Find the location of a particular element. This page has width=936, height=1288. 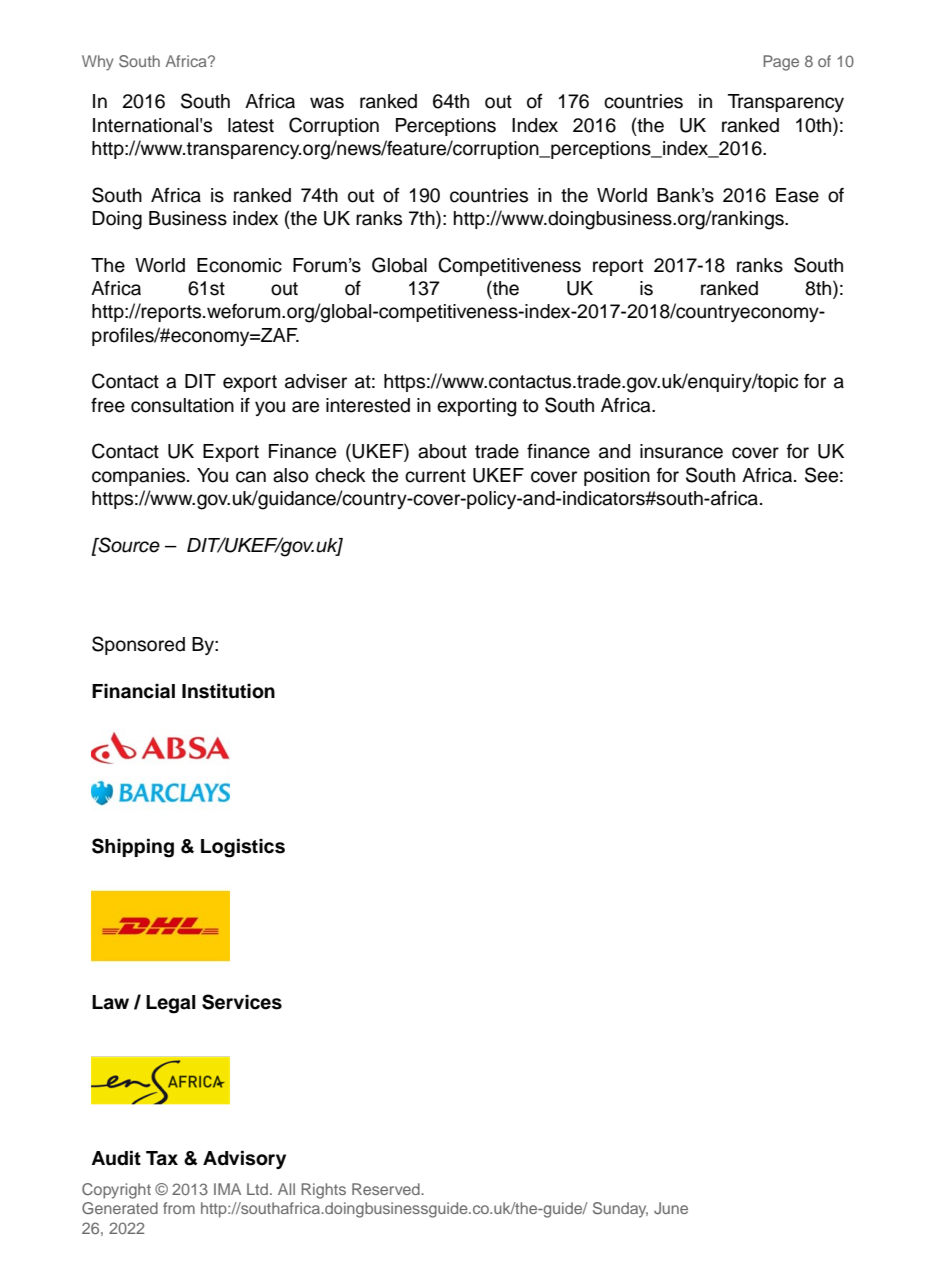

June is located at coordinates (671, 1208).
